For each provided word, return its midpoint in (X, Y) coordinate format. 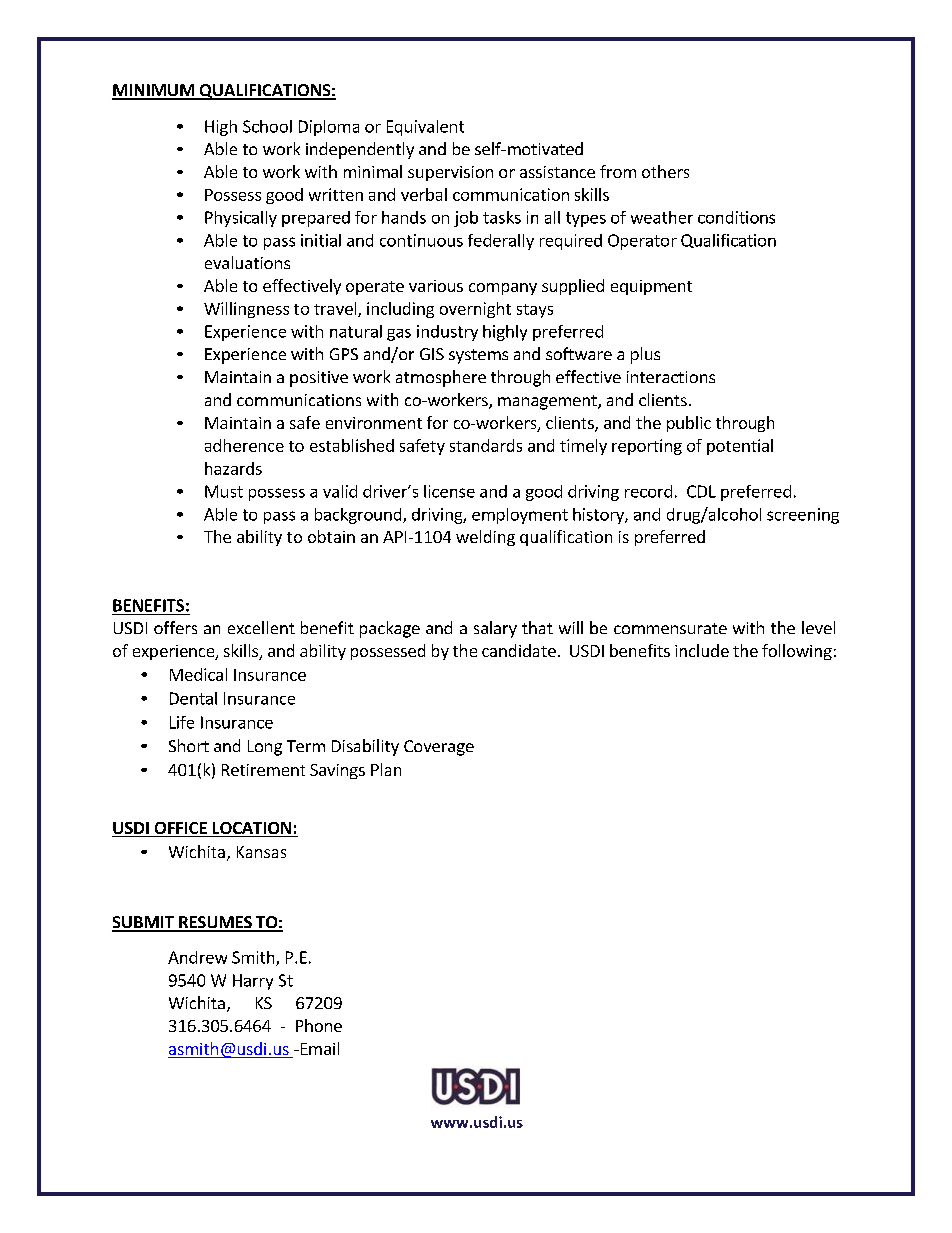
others (665, 171)
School (267, 126)
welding (485, 538)
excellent (261, 627)
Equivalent (425, 128)
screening (803, 516)
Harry (253, 982)
